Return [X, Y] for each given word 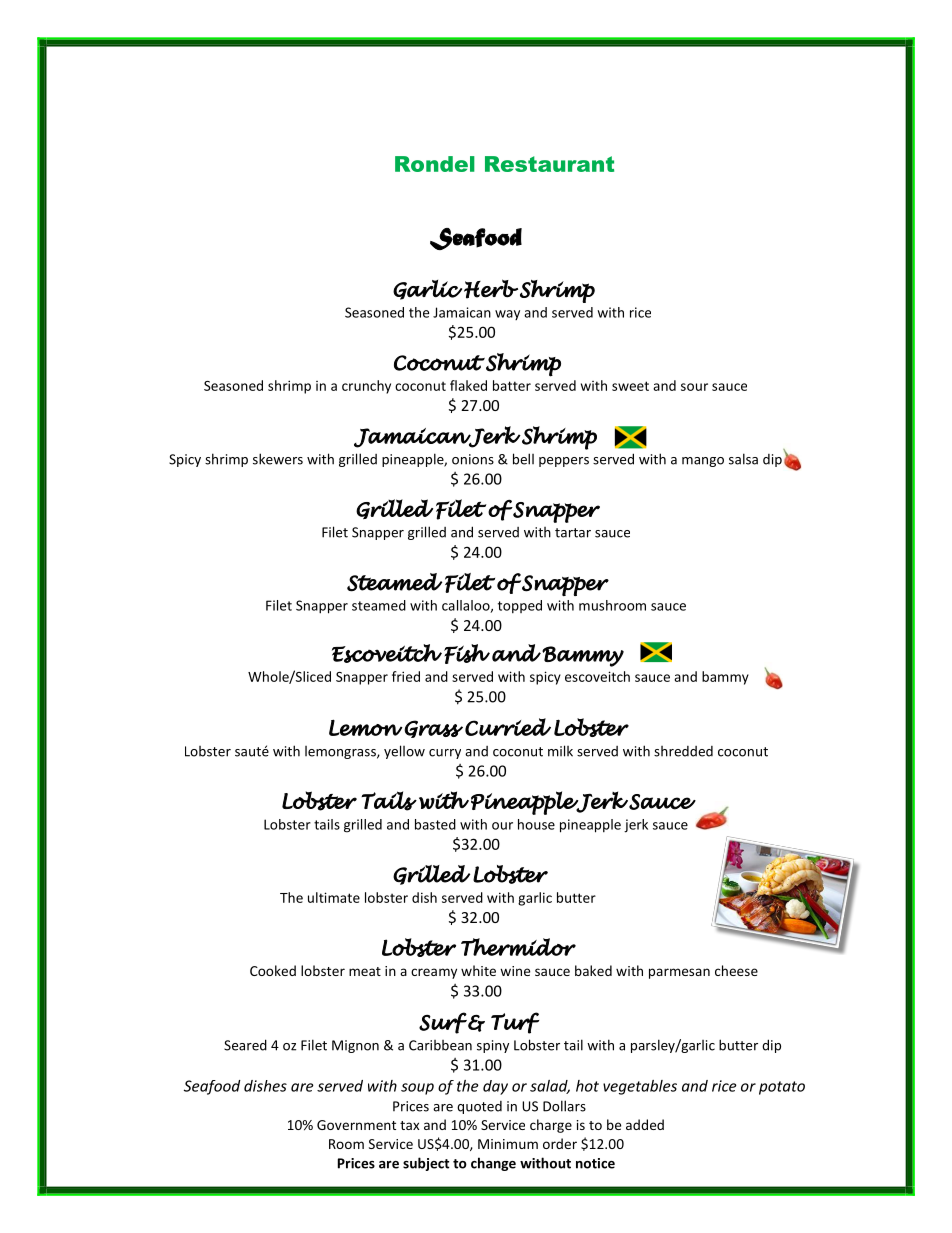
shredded [683, 751]
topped [520, 606]
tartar [573, 533]
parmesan [679, 973]
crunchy [366, 387]
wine [515, 971]
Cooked [273, 970]
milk [560, 751]
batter [512, 385]
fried [406, 676]
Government [356, 1125]
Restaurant [549, 164]
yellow [404, 752]
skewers [278, 459]
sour [694, 387]
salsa [743, 459]
